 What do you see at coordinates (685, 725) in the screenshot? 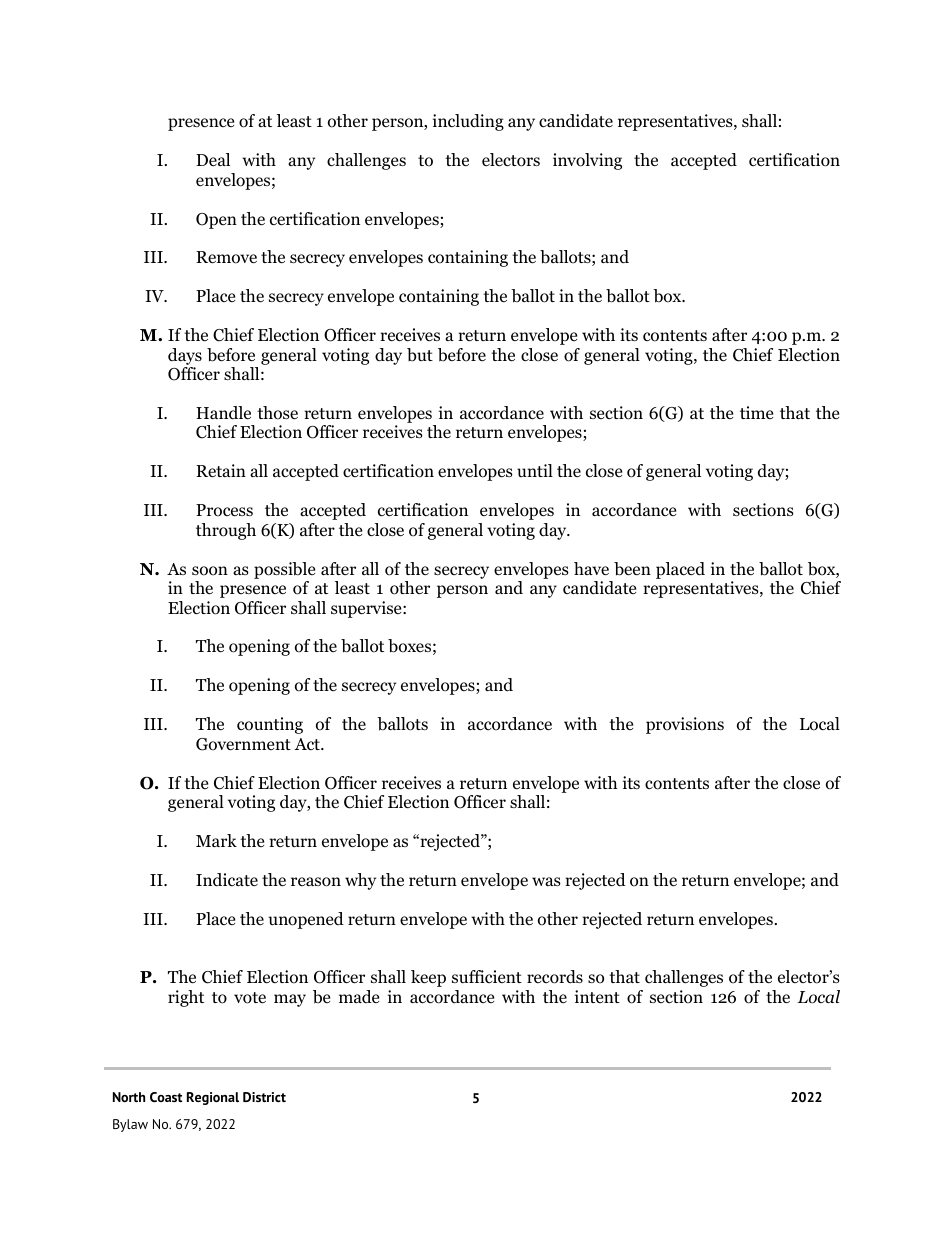
I see `provisions` at bounding box center [685, 725].
